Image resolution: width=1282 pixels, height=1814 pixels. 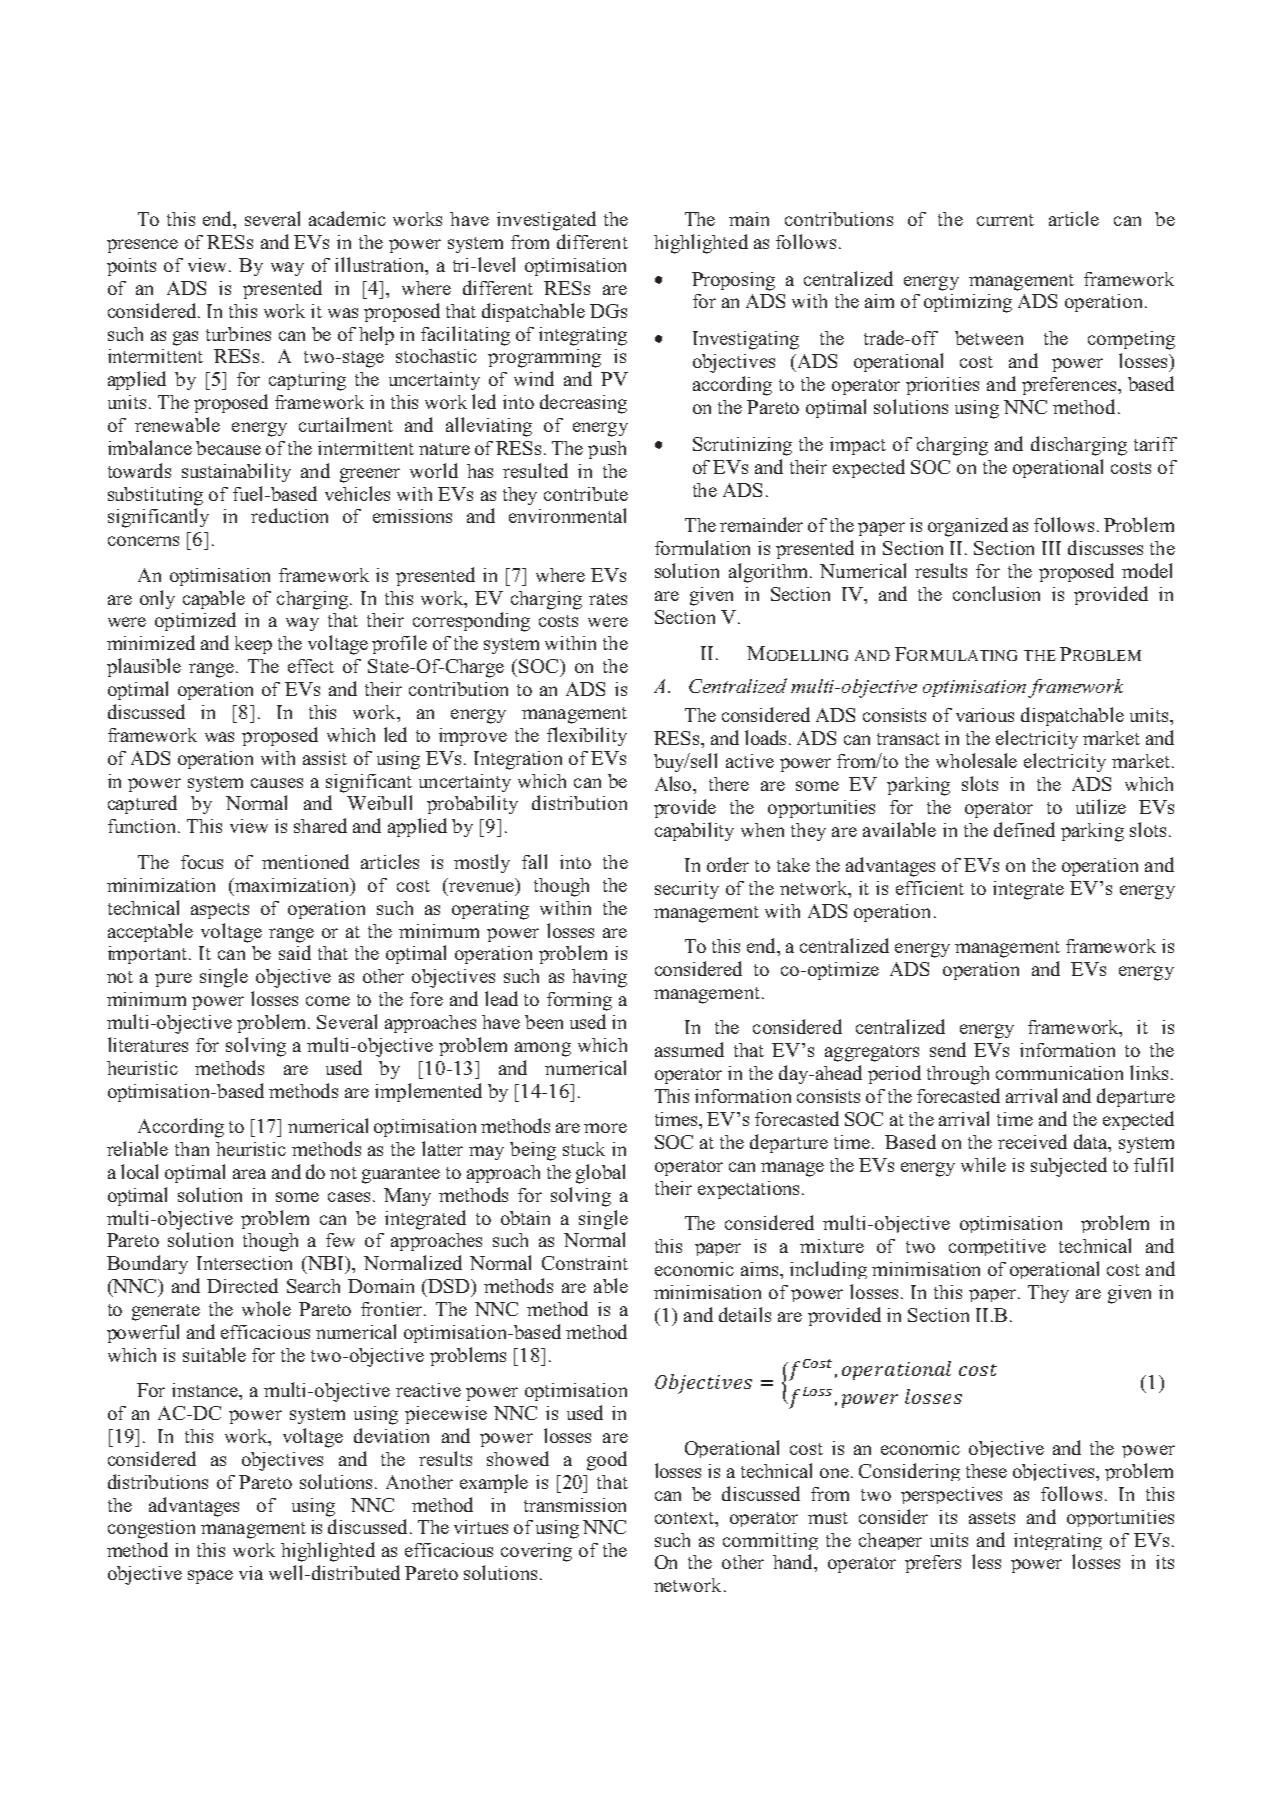 What do you see at coordinates (210, 1577) in the screenshot?
I see `space` at bounding box center [210, 1577].
